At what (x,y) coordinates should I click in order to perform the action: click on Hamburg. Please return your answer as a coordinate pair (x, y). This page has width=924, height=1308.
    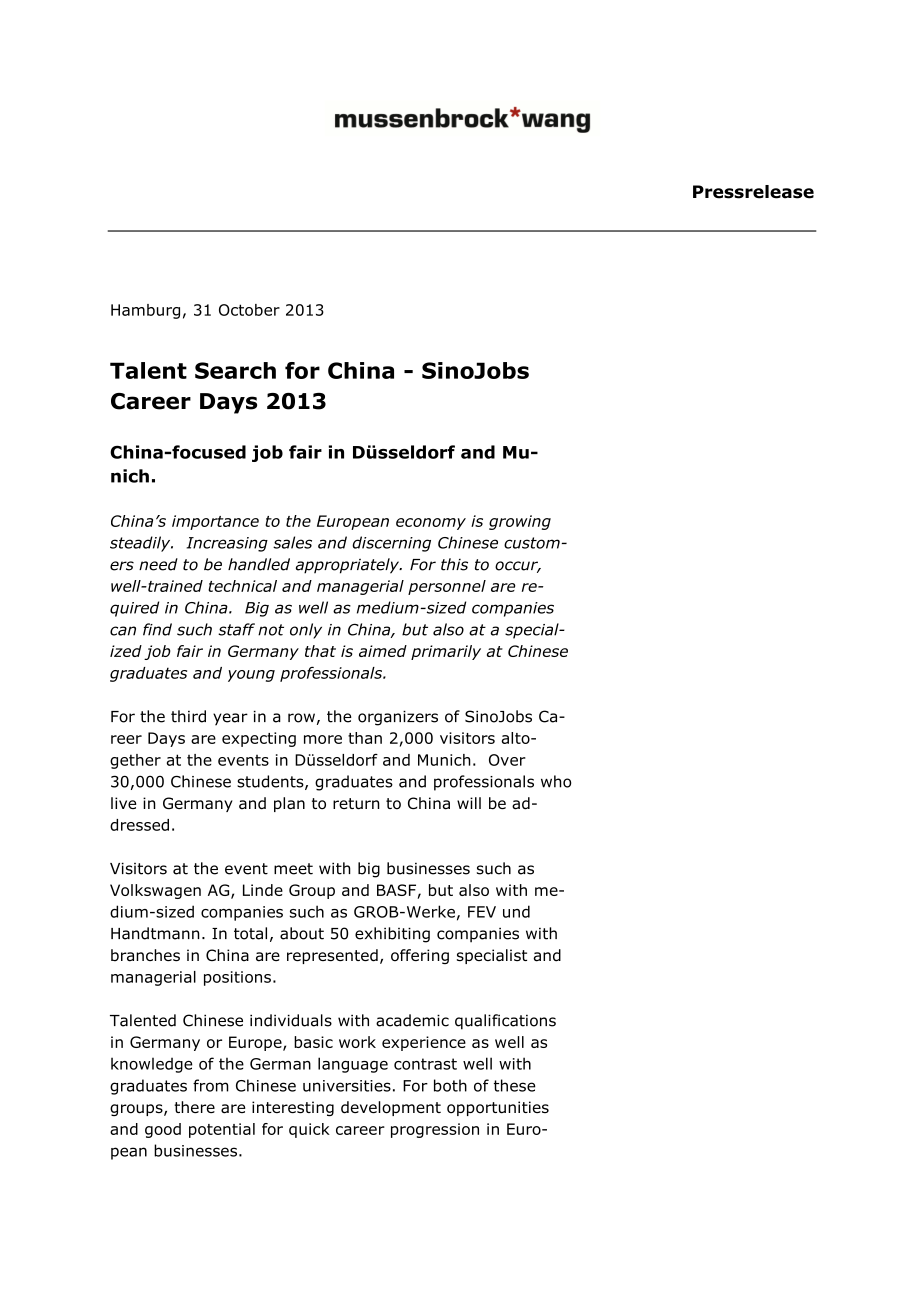
    Looking at the image, I should click on (145, 311).
